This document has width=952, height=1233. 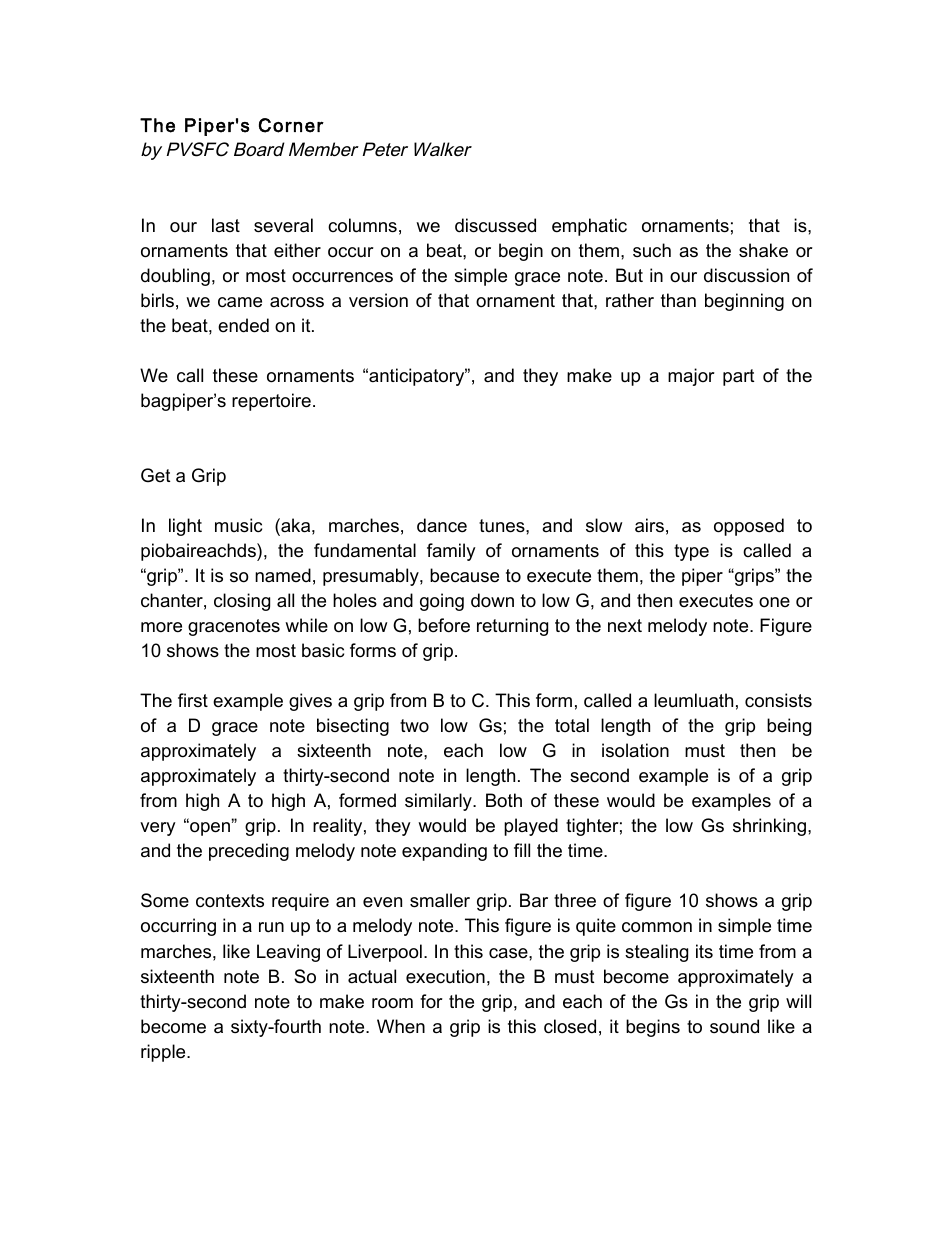 I want to click on discussed, so click(x=495, y=225).
